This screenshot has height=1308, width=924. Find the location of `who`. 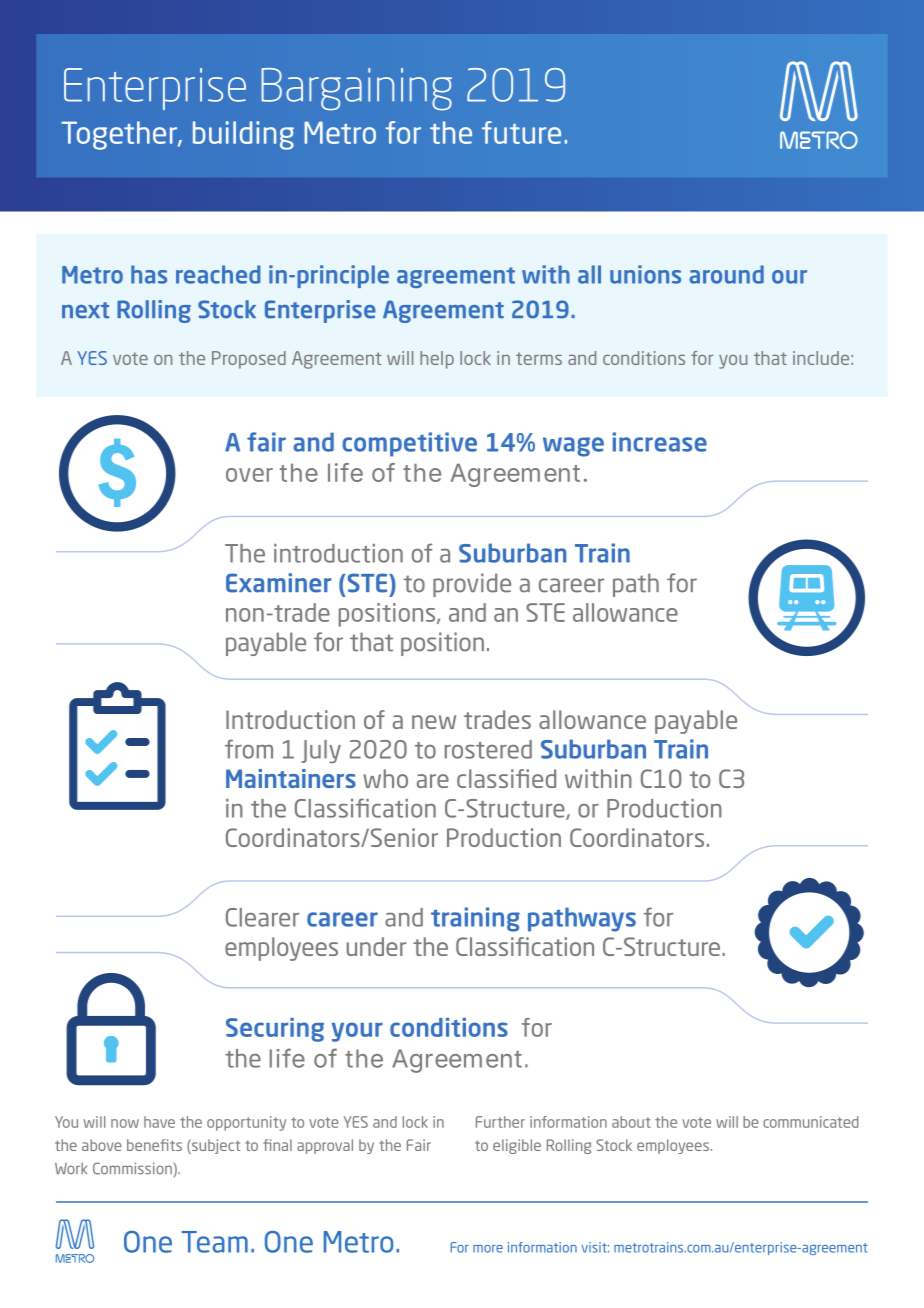

who is located at coordinates (385, 778).
